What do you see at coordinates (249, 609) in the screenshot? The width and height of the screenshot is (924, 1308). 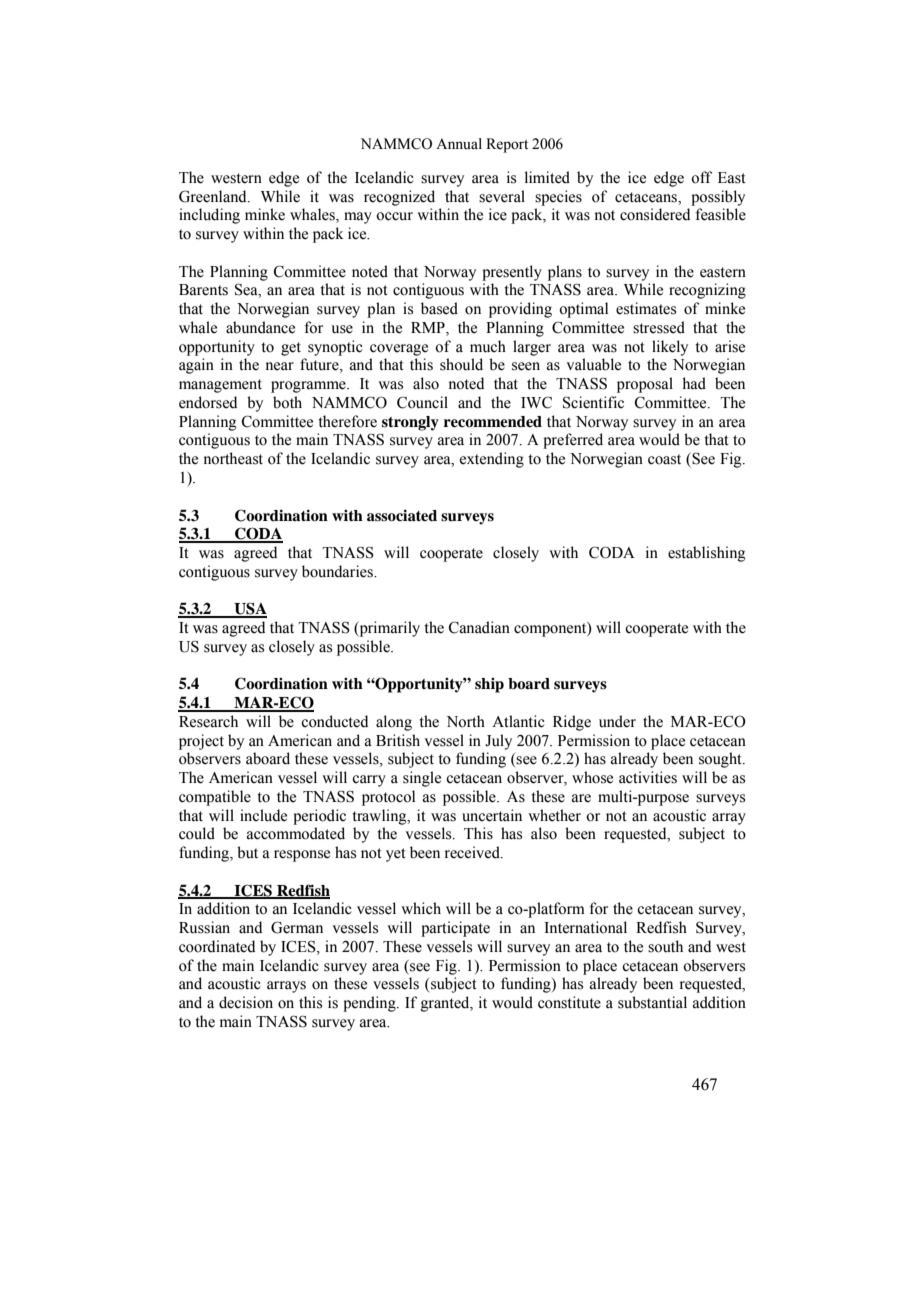 I see `USA` at bounding box center [249, 609].
